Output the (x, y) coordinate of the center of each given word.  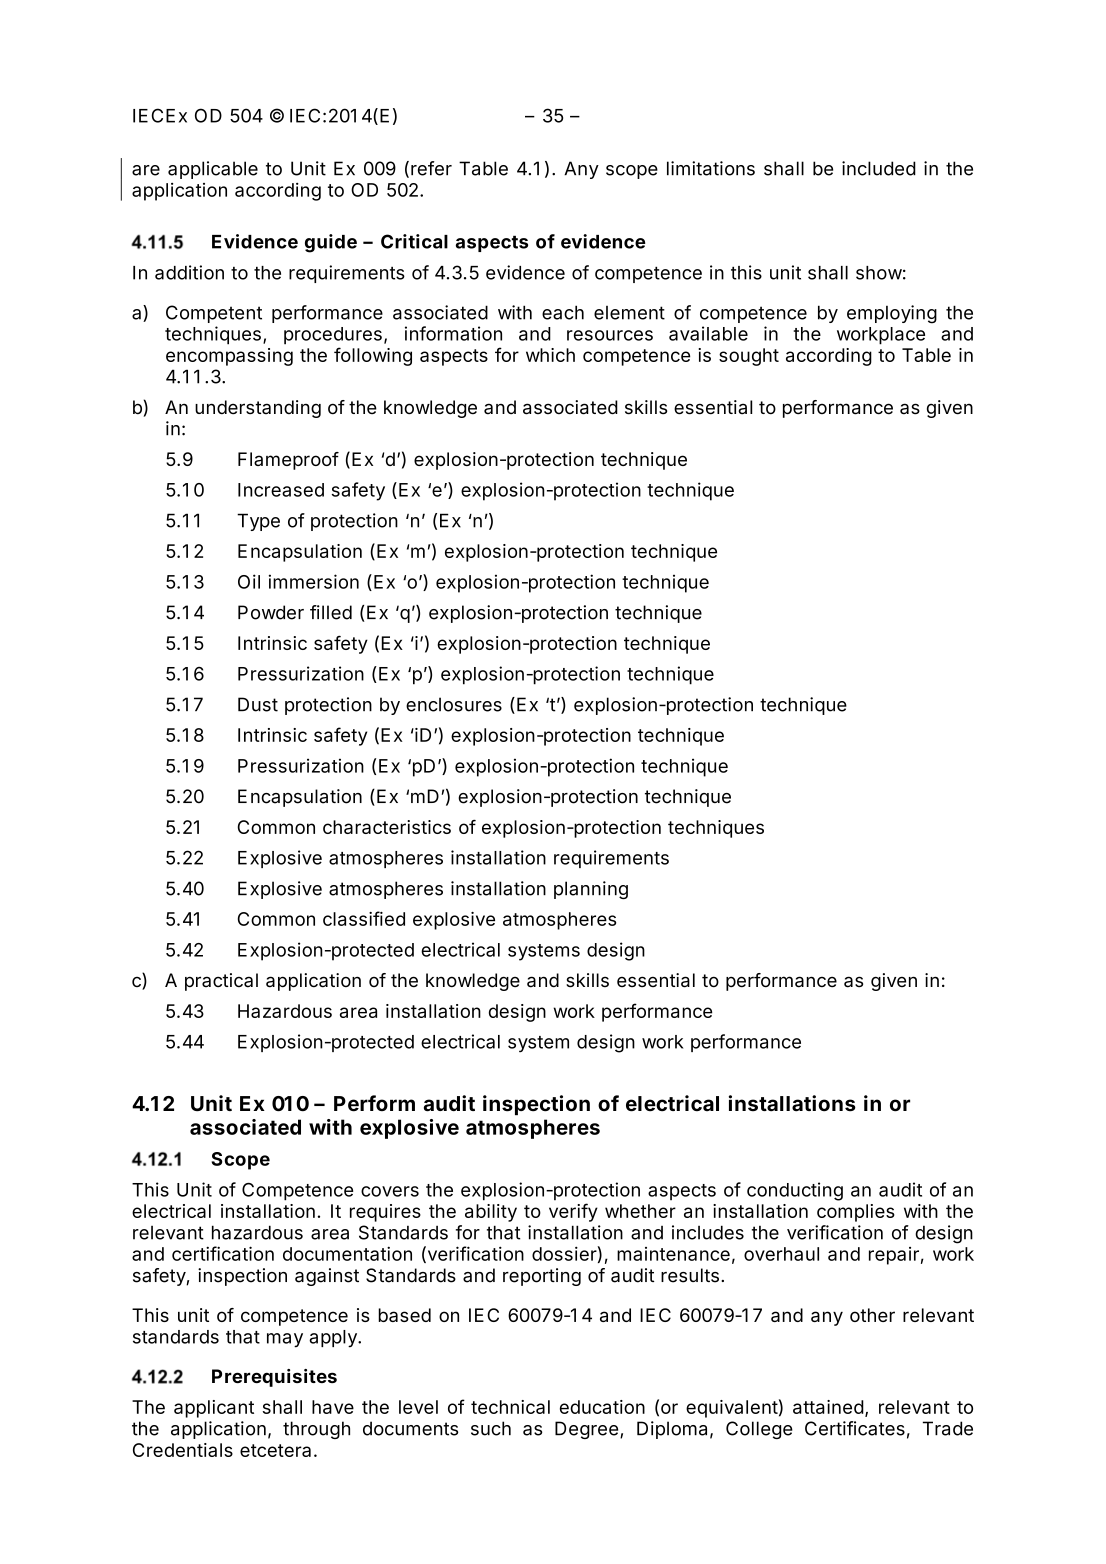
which (550, 355)
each (563, 312)
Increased (281, 490)
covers (390, 1191)
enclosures (454, 704)
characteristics (387, 827)
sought (749, 357)
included (879, 168)
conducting (795, 1191)
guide (331, 243)
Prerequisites (274, 1378)
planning (591, 890)
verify (573, 1212)
